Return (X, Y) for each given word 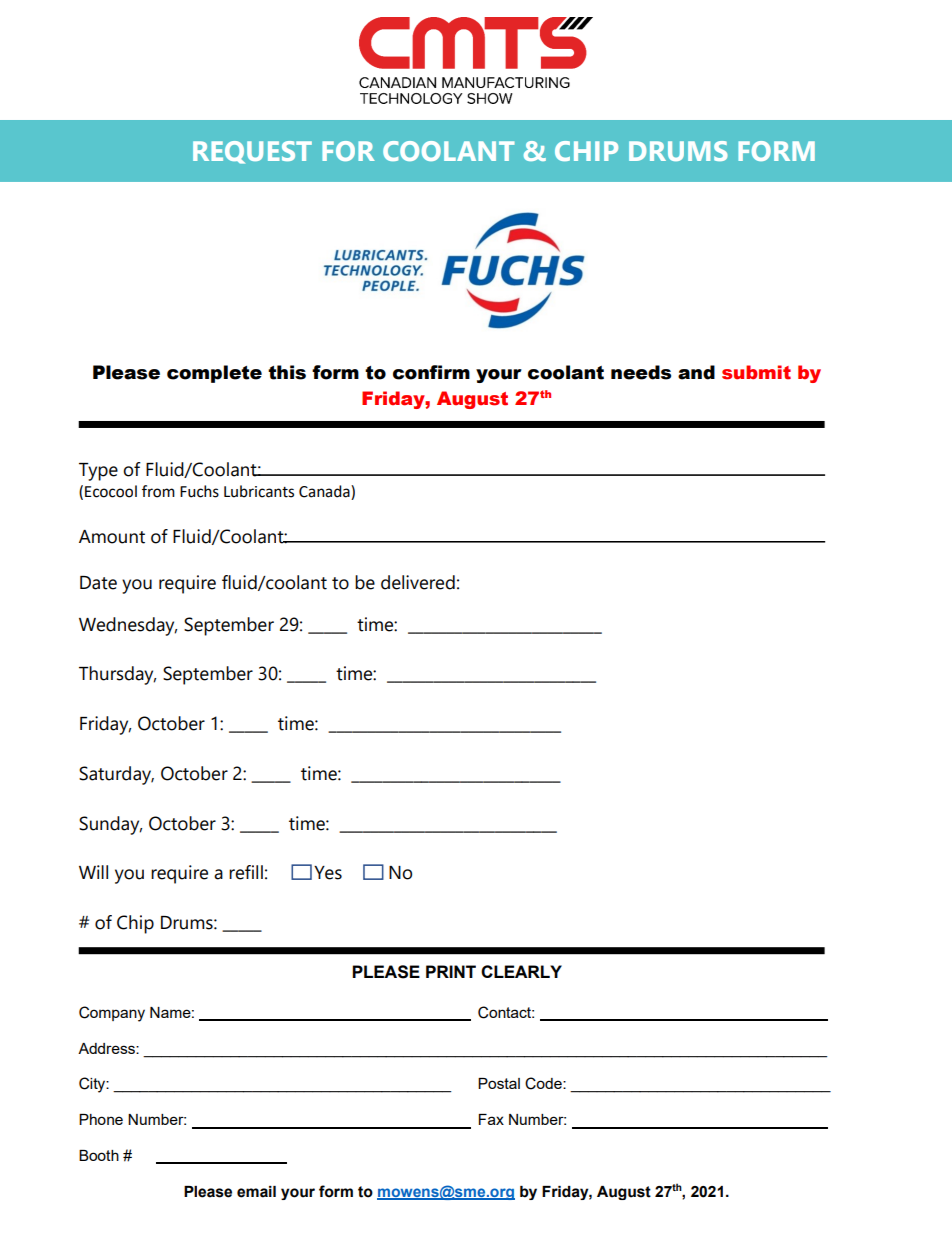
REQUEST (252, 152)
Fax (491, 1119)
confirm (431, 372)
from (158, 491)
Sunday (110, 825)
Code (544, 1083)
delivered (418, 582)
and (696, 372)
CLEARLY (521, 971)
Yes (328, 873)
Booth (99, 1155)
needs (641, 372)
